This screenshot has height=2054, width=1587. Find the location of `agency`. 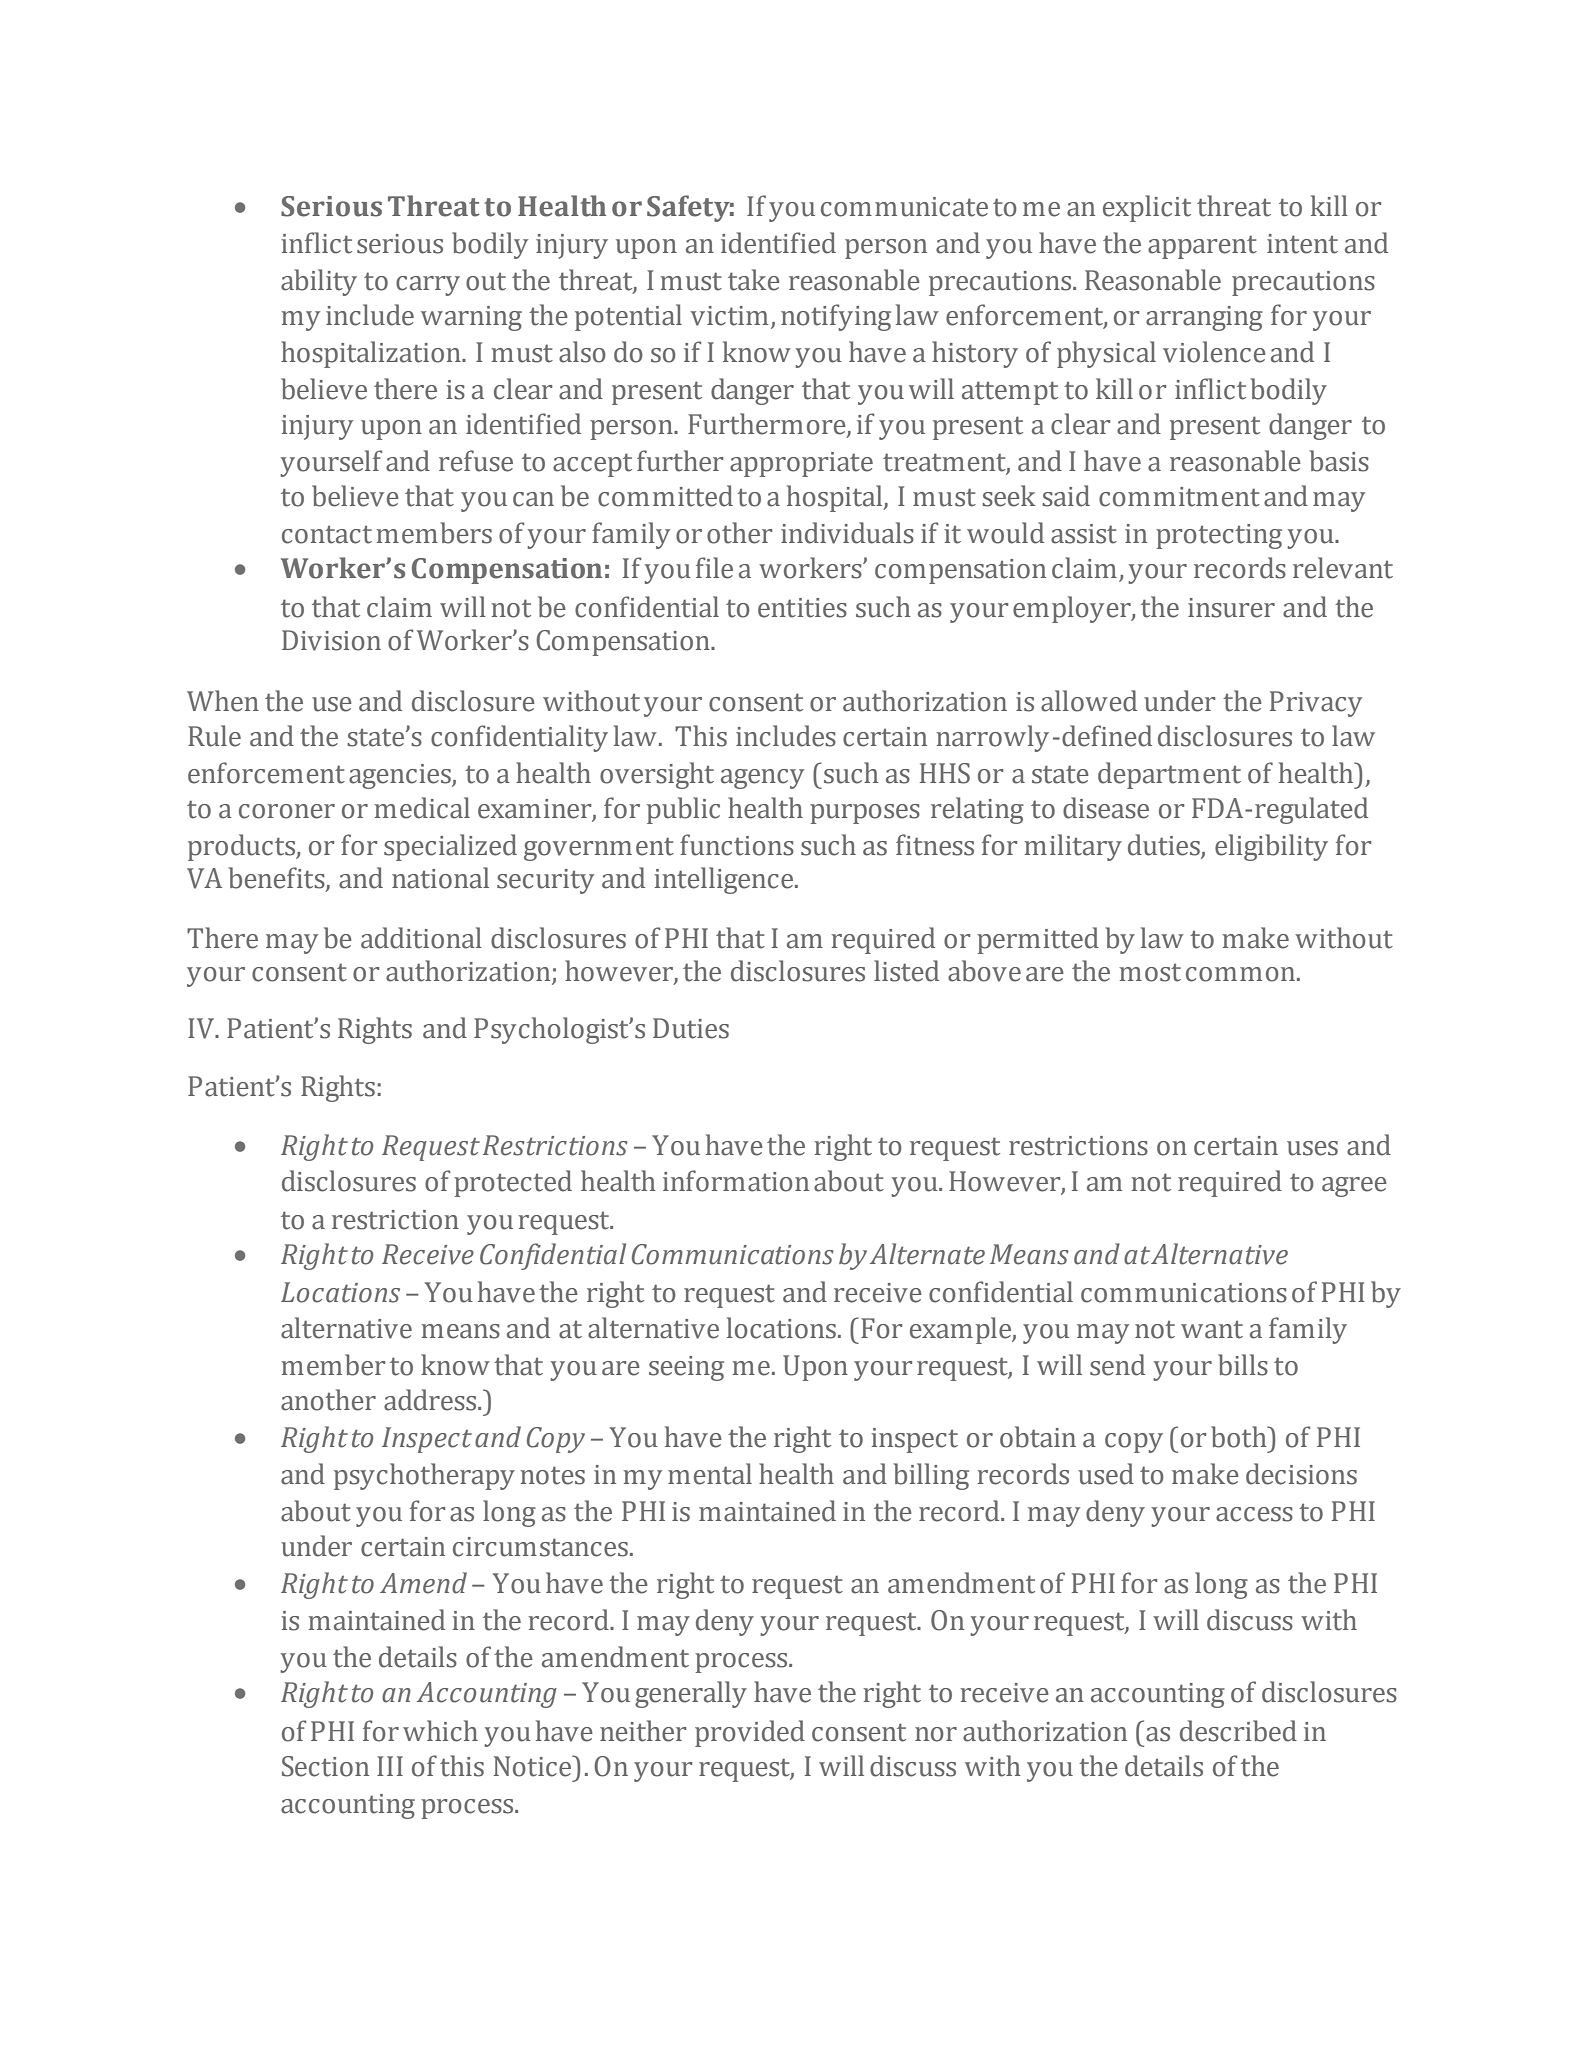

agency is located at coordinates (762, 779).
